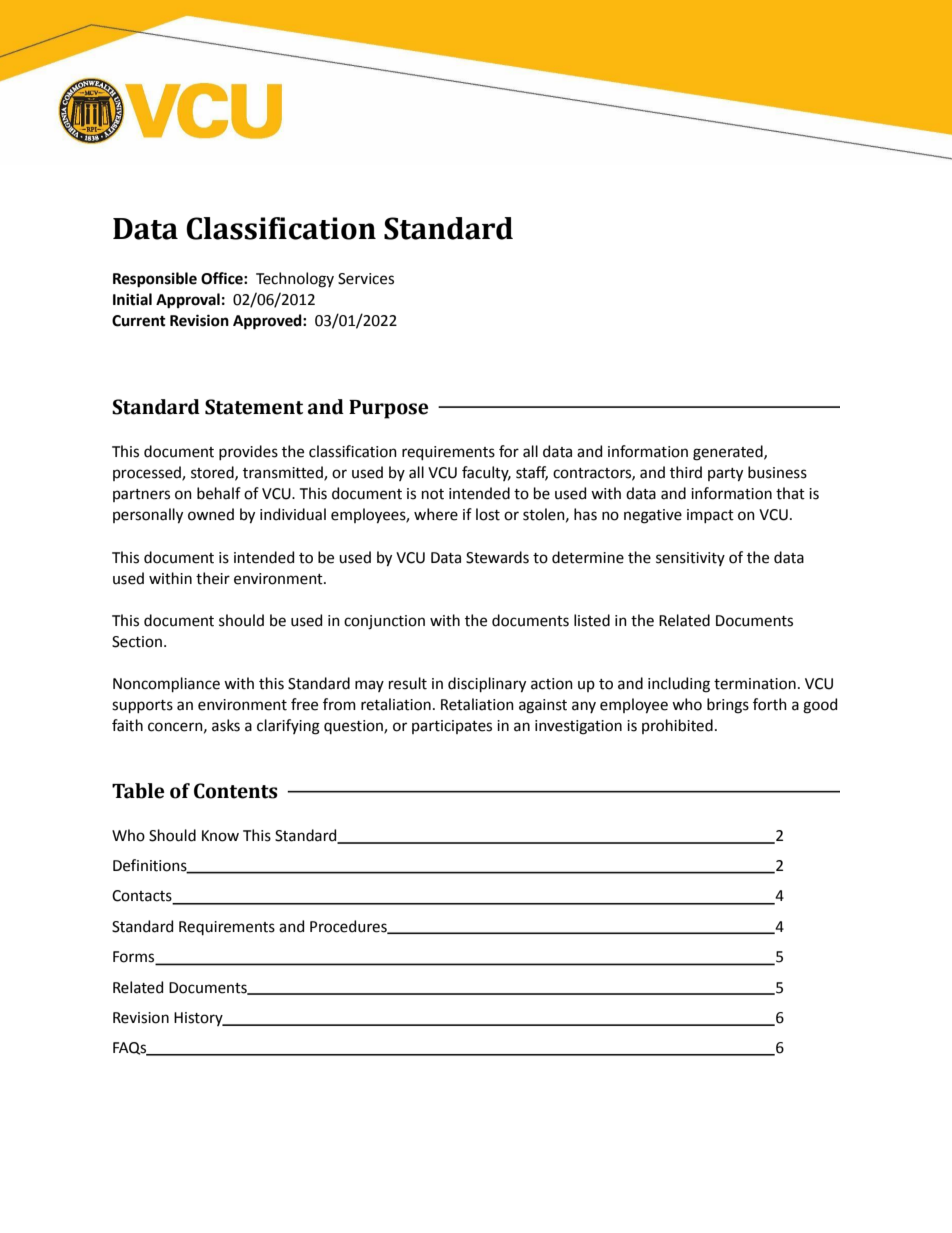 This screenshot has height=1233, width=952. What do you see at coordinates (755, 684) in the screenshot?
I see `termination` at bounding box center [755, 684].
